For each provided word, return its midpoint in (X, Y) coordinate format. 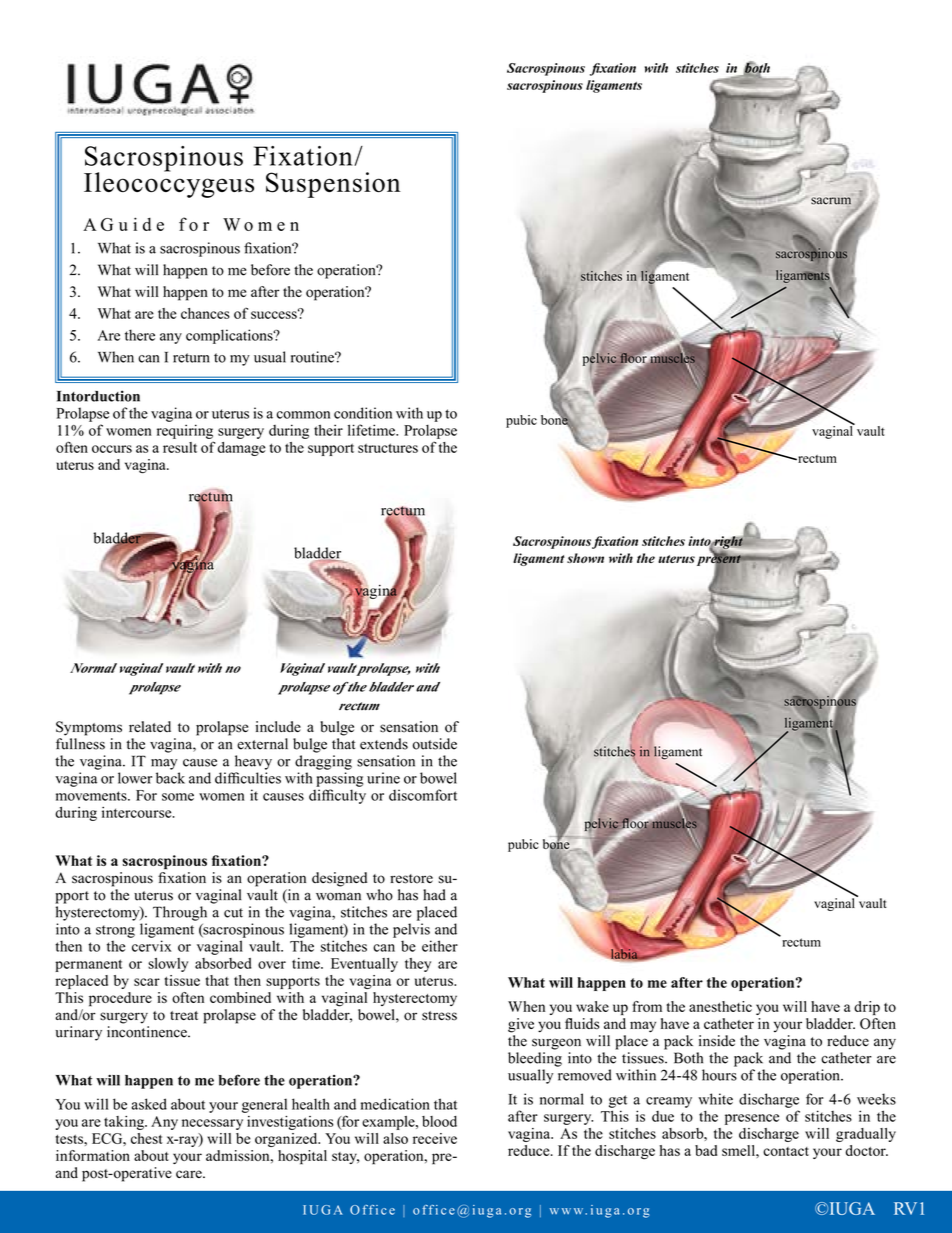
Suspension (333, 185)
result (180, 447)
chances (205, 313)
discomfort (423, 795)
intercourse (138, 812)
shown (585, 558)
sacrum (831, 201)
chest (147, 1138)
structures (388, 448)
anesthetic (720, 1006)
